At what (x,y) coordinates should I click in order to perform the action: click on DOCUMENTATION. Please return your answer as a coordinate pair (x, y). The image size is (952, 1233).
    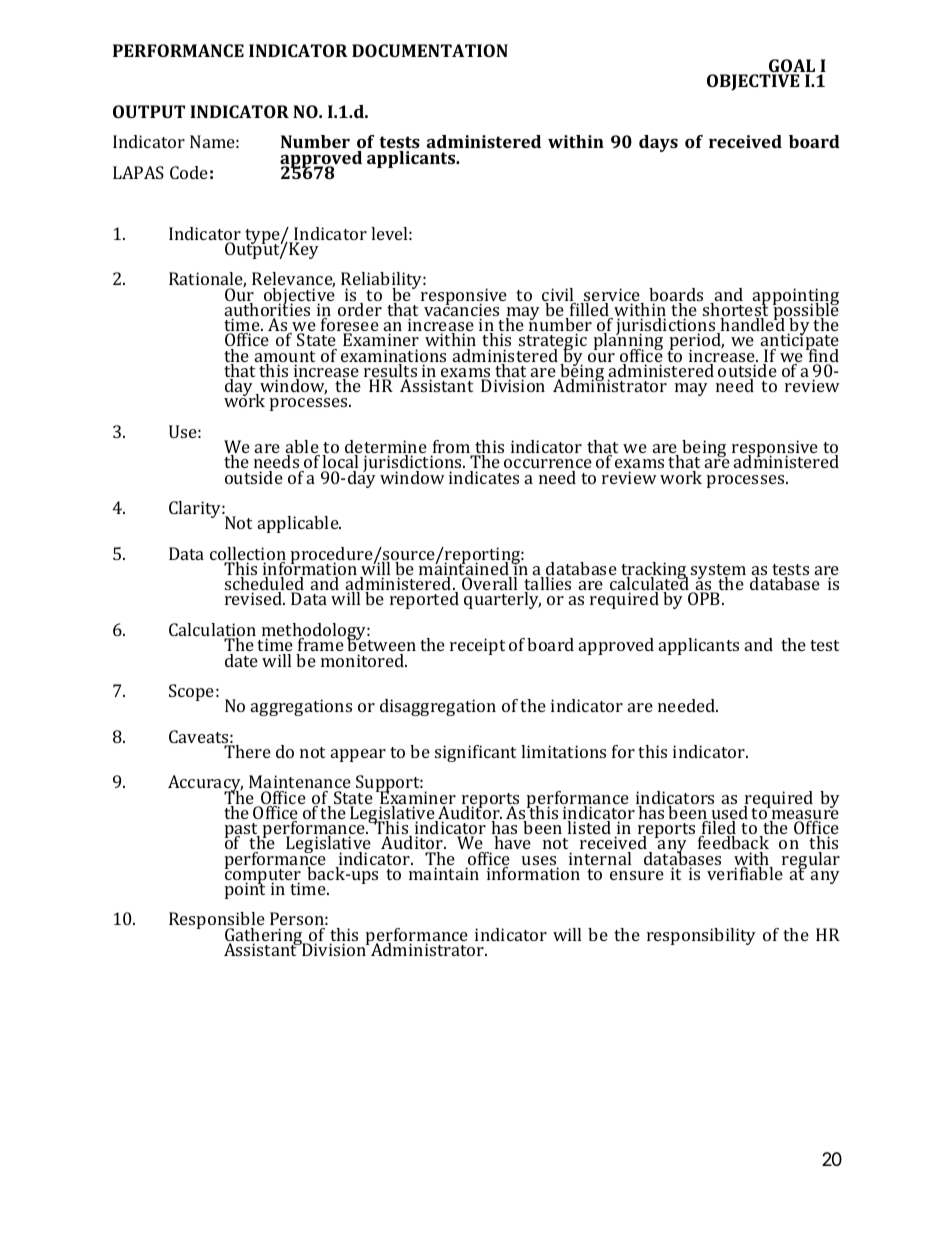
    Looking at the image, I should click on (430, 50).
